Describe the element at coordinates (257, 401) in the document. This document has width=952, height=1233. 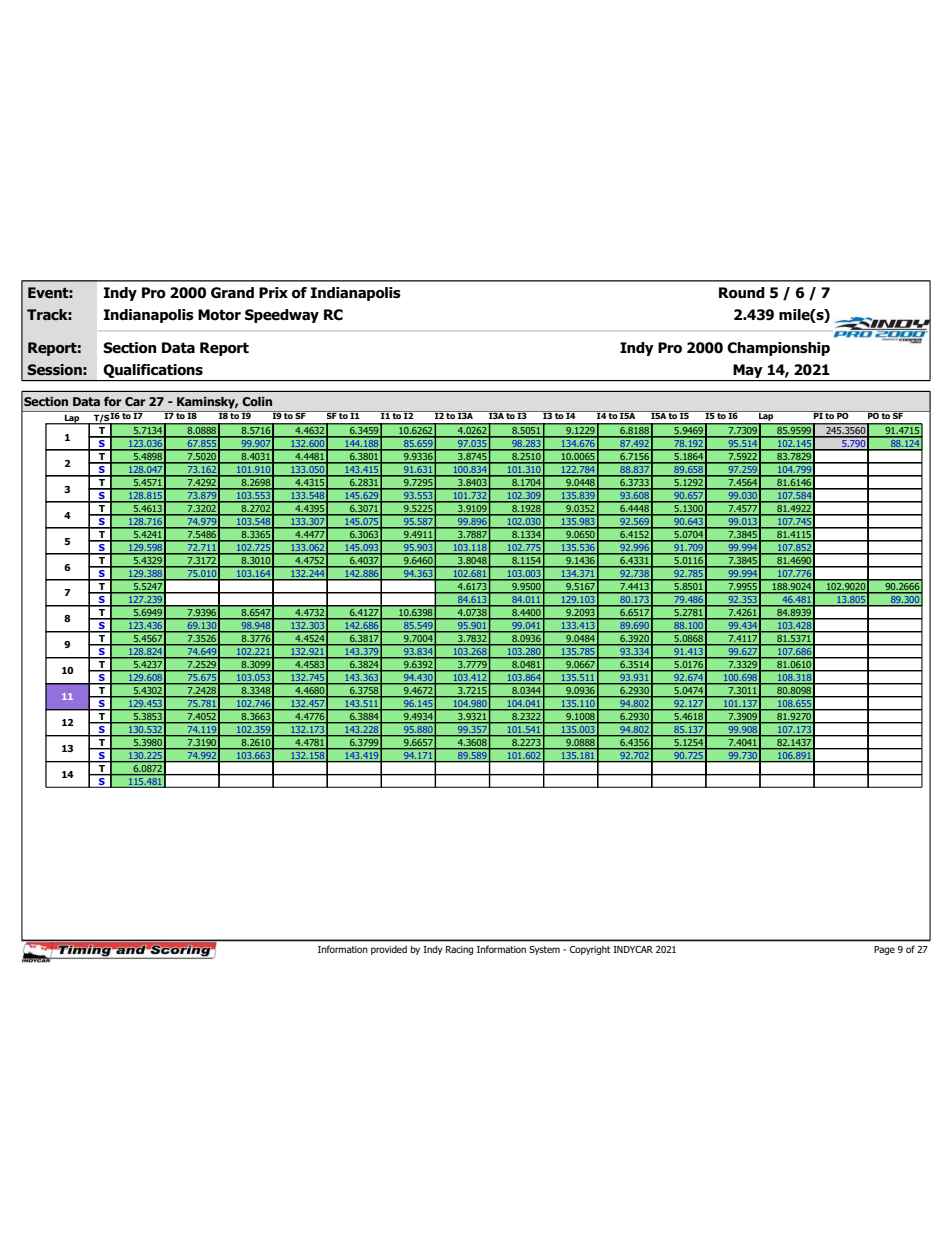
I see `Colin` at that location.
